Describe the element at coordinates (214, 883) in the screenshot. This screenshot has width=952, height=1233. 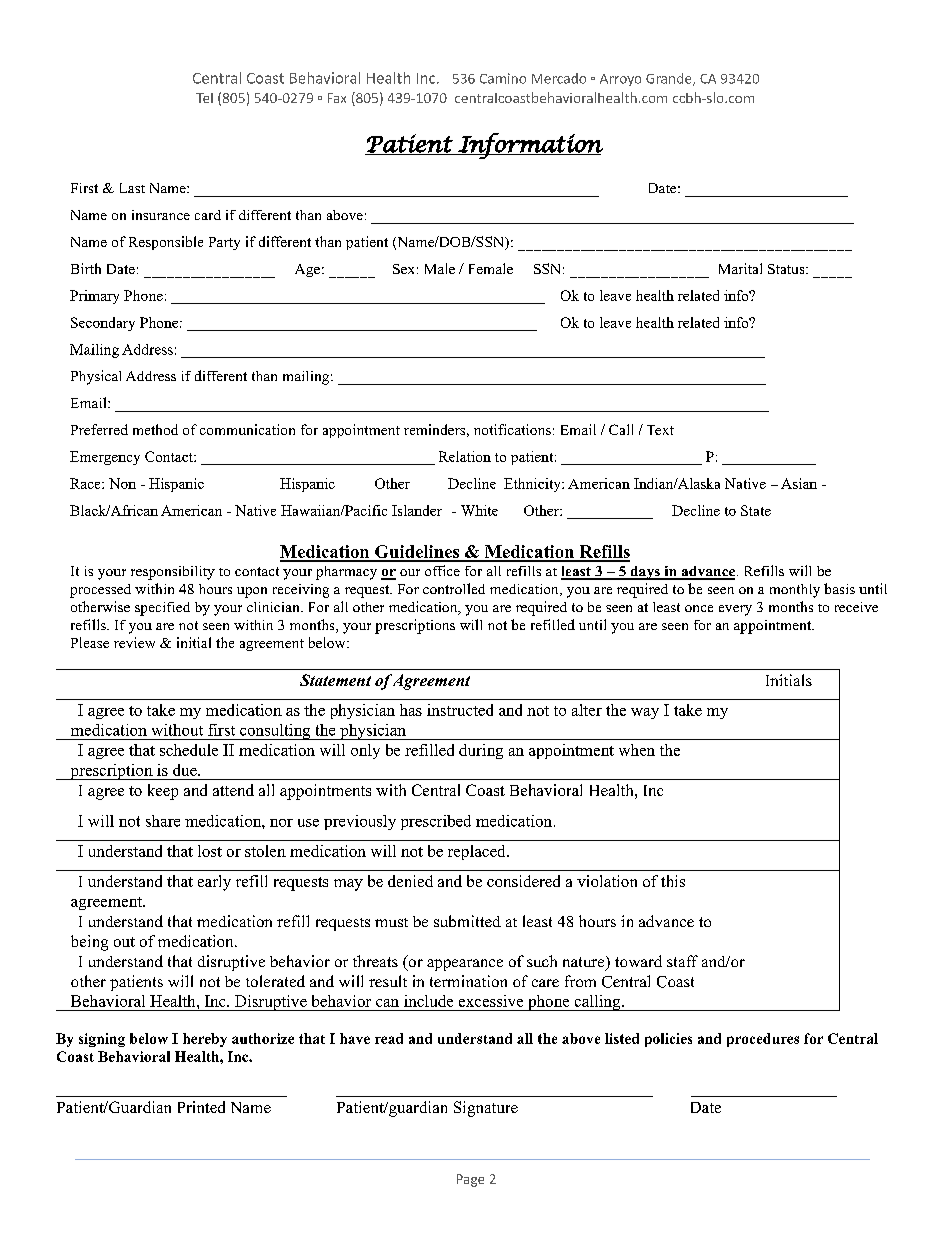
I see `early` at that location.
